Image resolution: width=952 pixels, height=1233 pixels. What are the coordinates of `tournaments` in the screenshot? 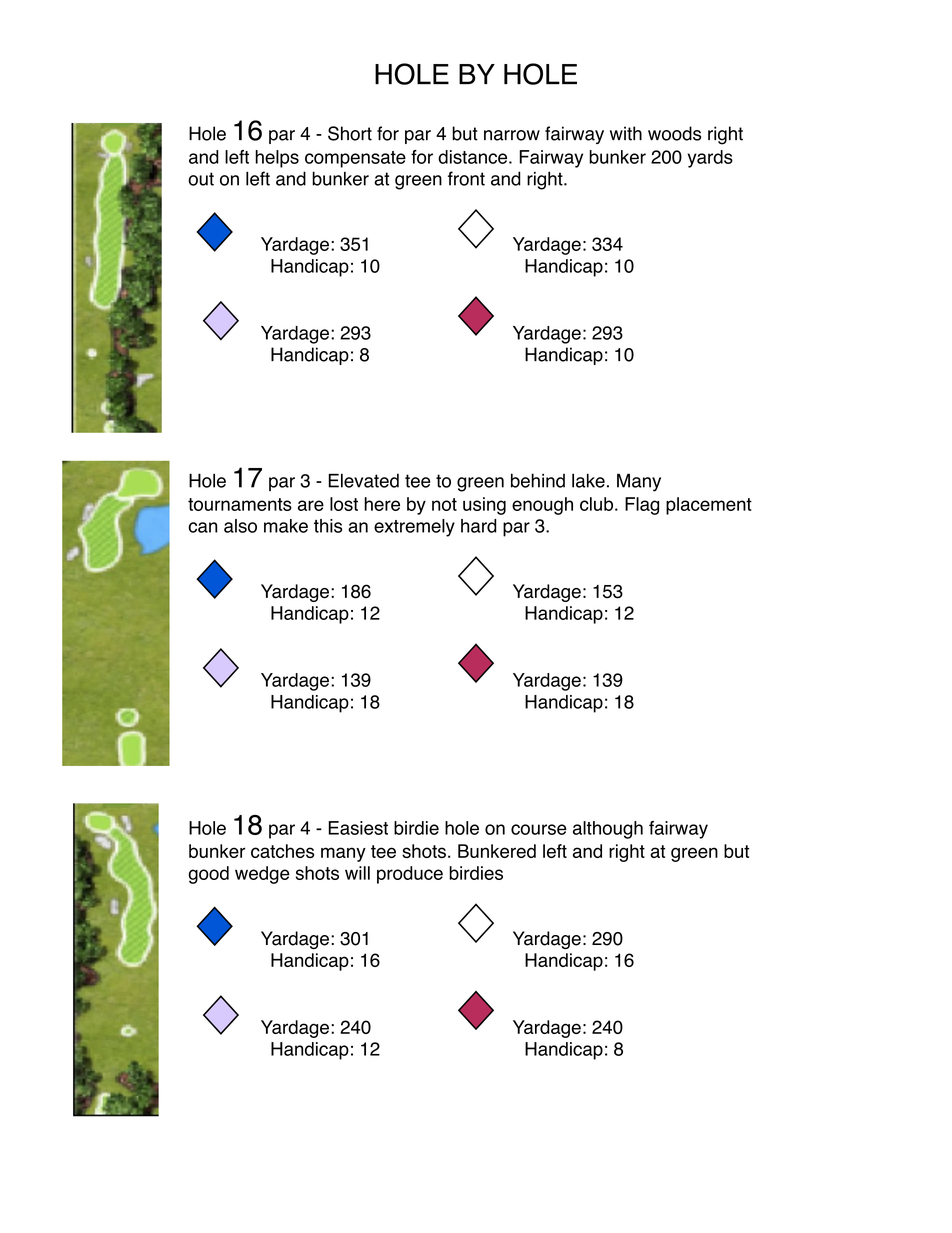 It's located at (240, 504).
